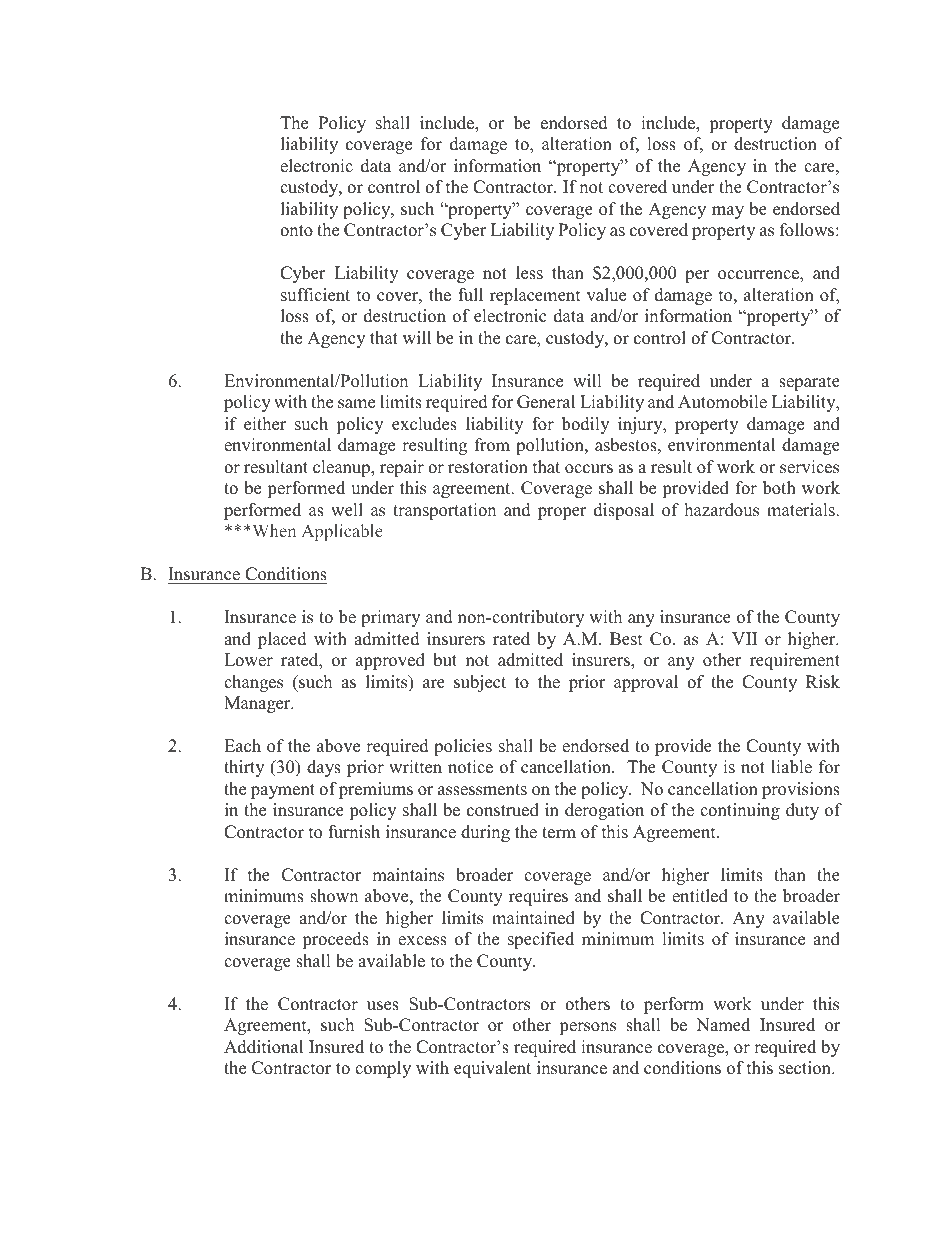  I want to click on VII, so click(744, 638).
